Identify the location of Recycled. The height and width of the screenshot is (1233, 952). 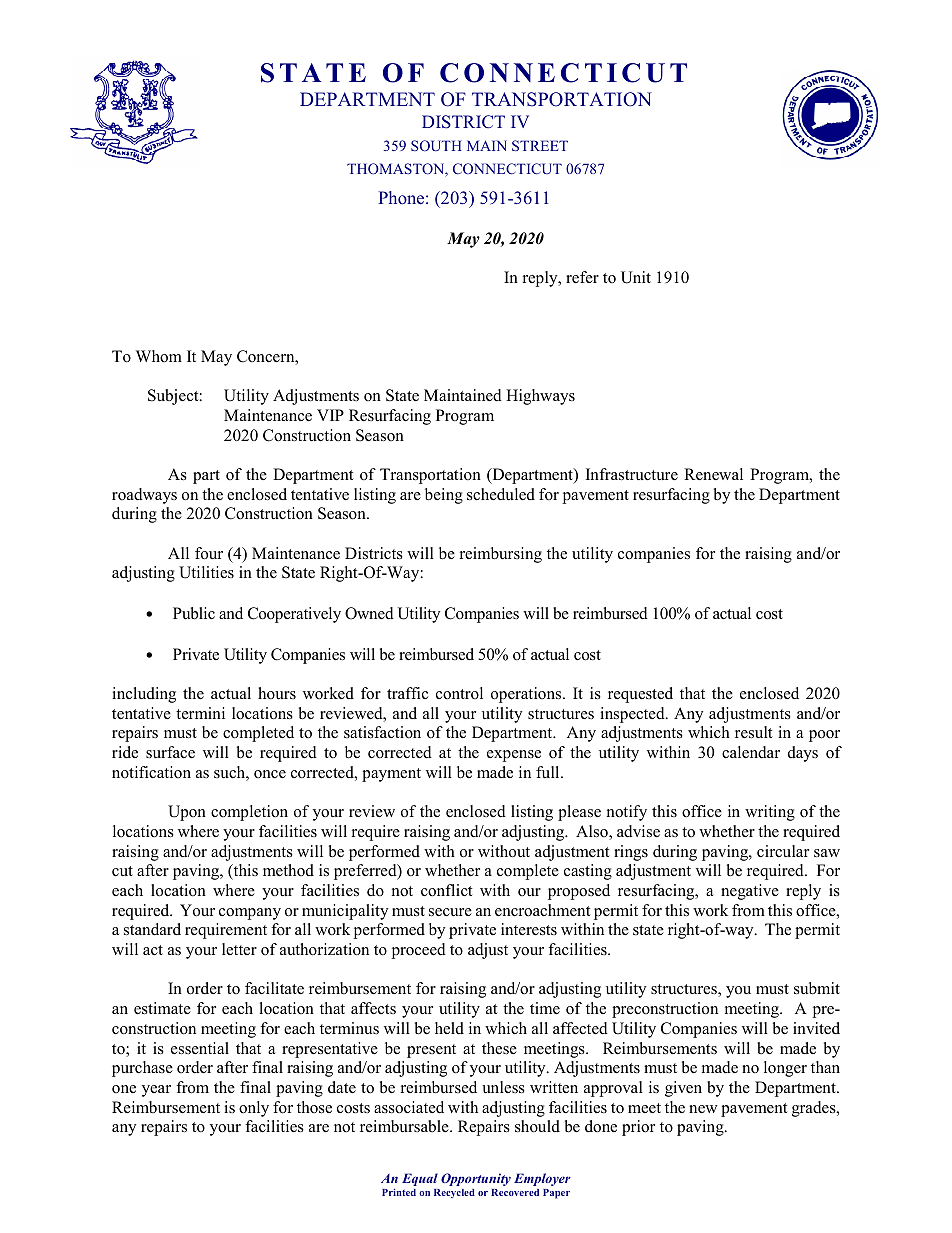
(454, 1193).
